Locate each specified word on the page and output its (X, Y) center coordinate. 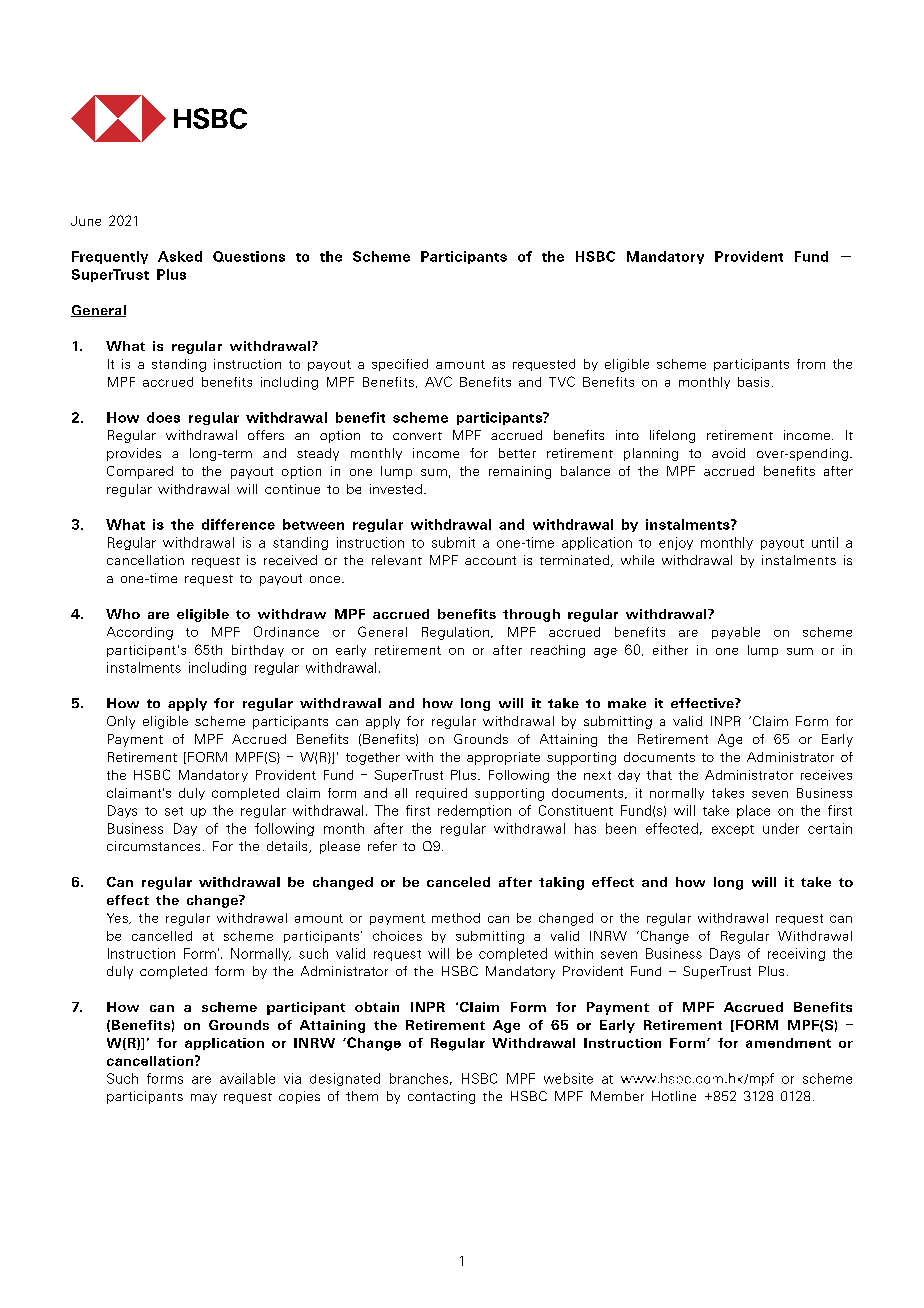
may (204, 1099)
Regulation (455, 633)
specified (400, 365)
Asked (180, 256)
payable (736, 633)
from (811, 364)
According (140, 633)
